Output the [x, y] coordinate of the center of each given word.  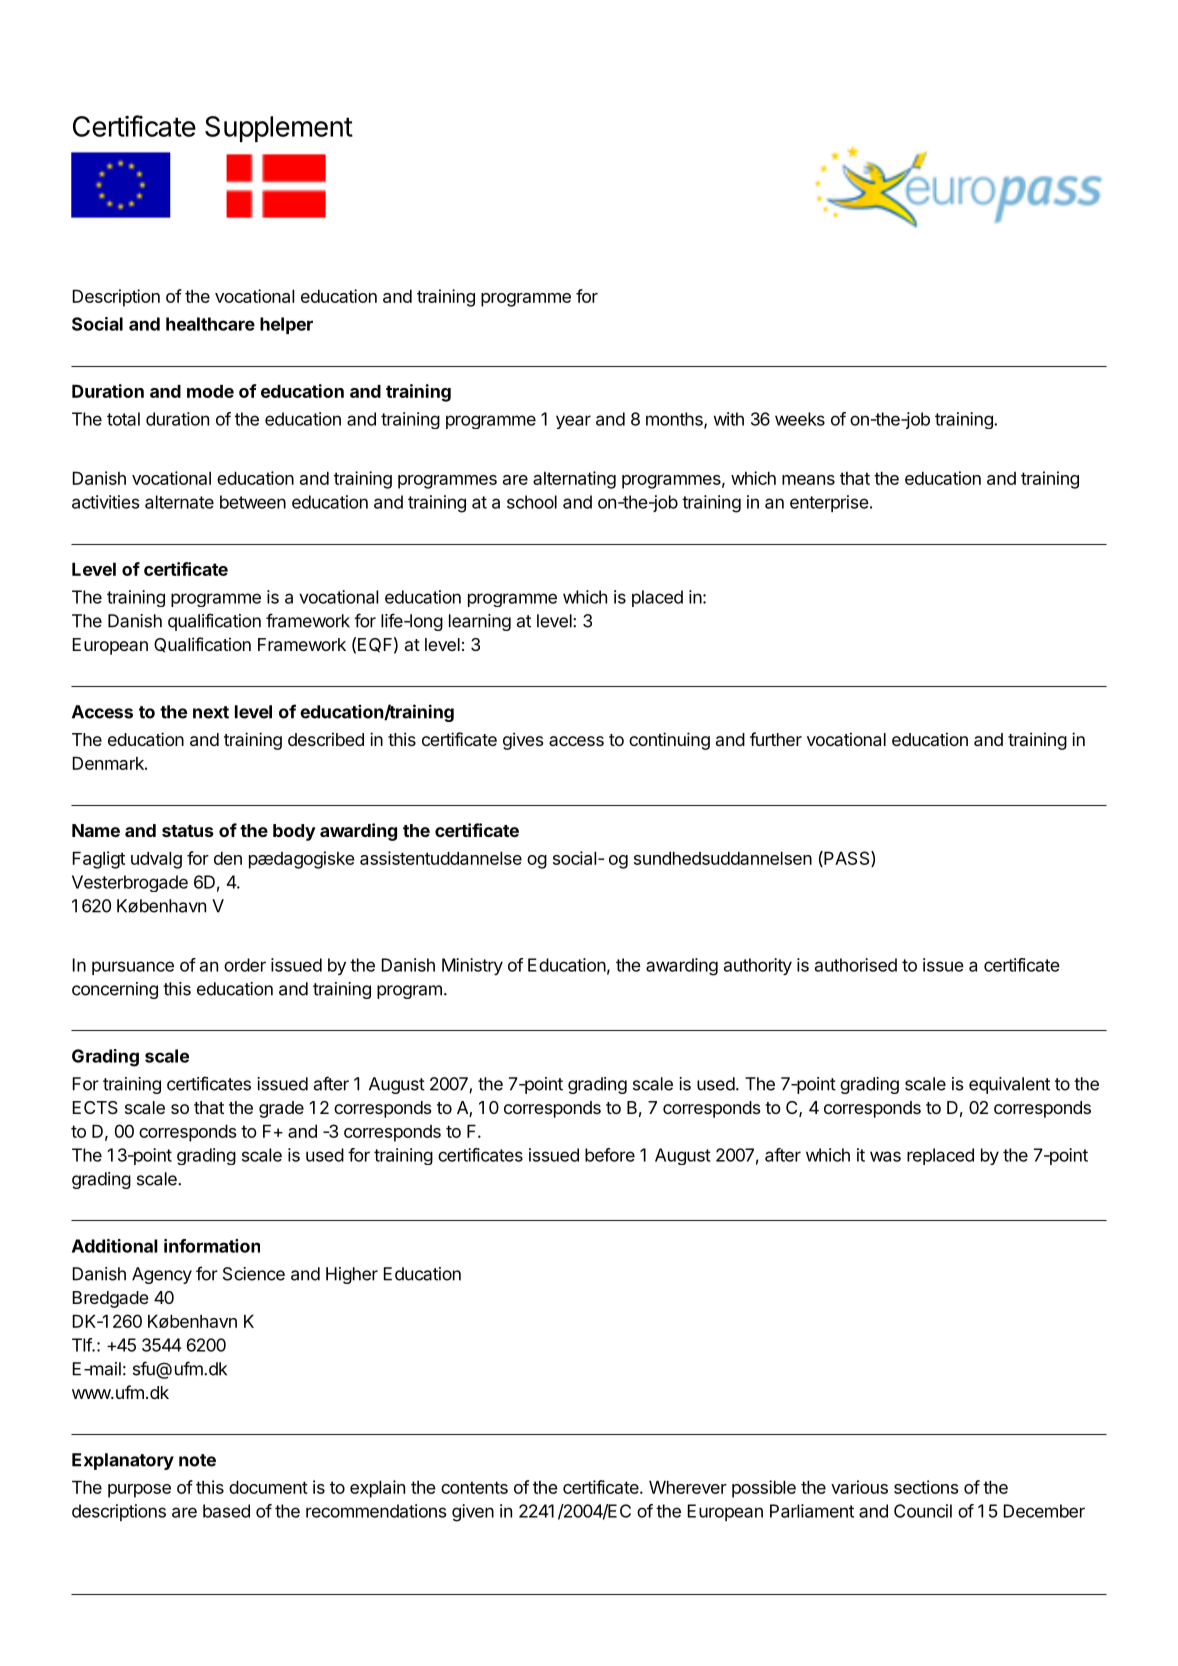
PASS [847, 859]
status [188, 831]
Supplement [279, 129]
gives [523, 741]
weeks [800, 419]
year [573, 422]
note [197, 1460]
